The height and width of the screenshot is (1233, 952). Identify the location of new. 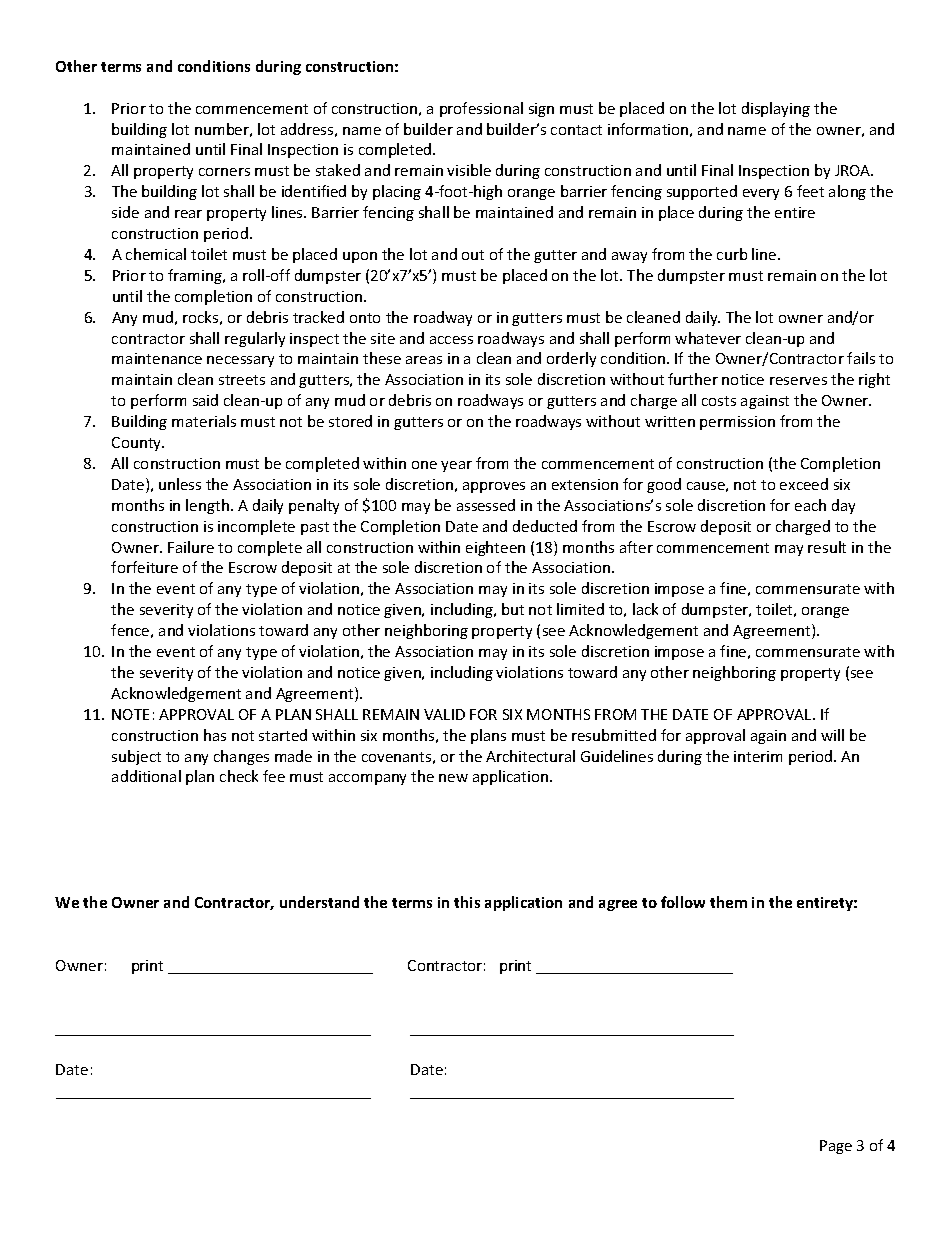
(453, 778).
